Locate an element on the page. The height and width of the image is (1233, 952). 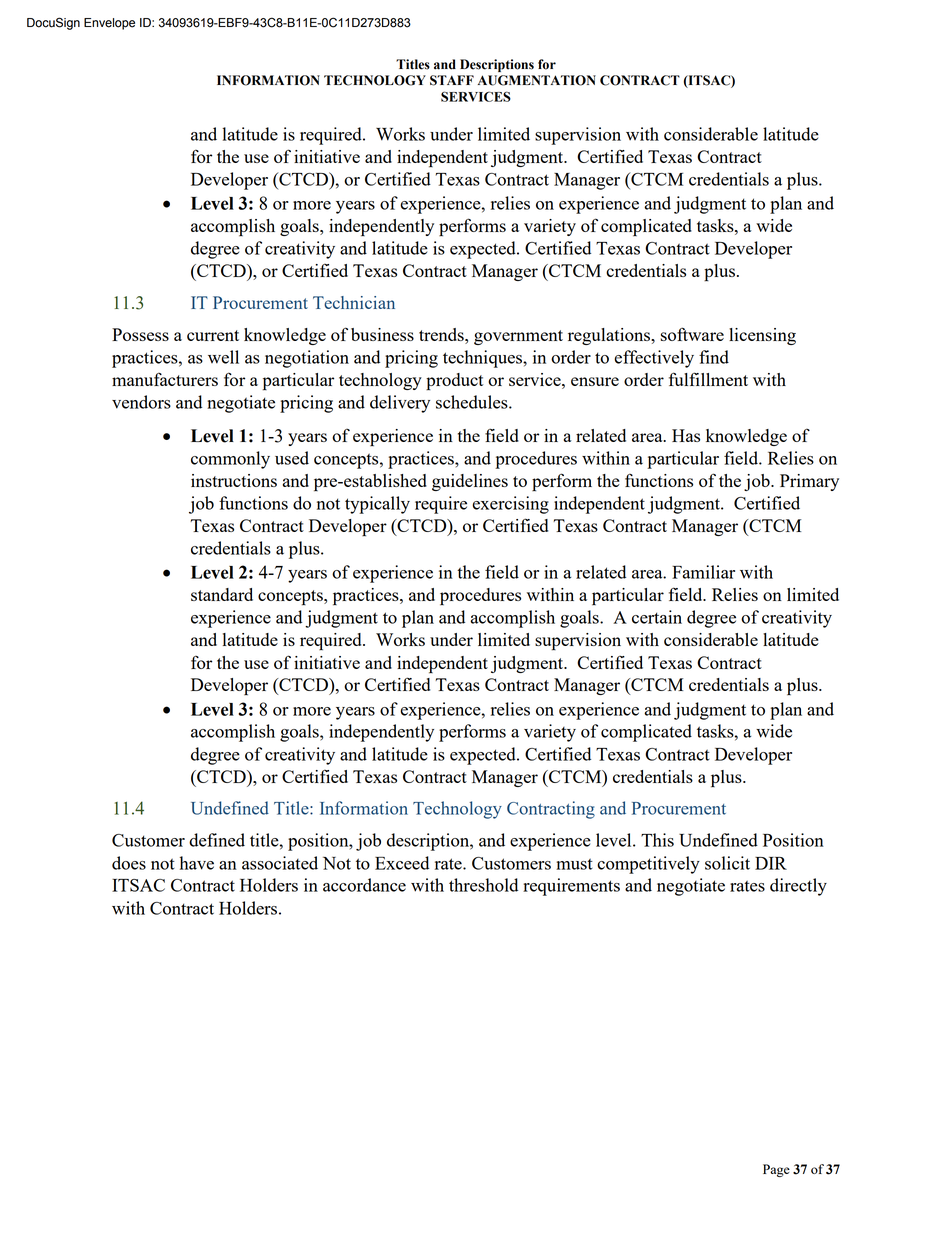
solicit is located at coordinates (727, 863).
